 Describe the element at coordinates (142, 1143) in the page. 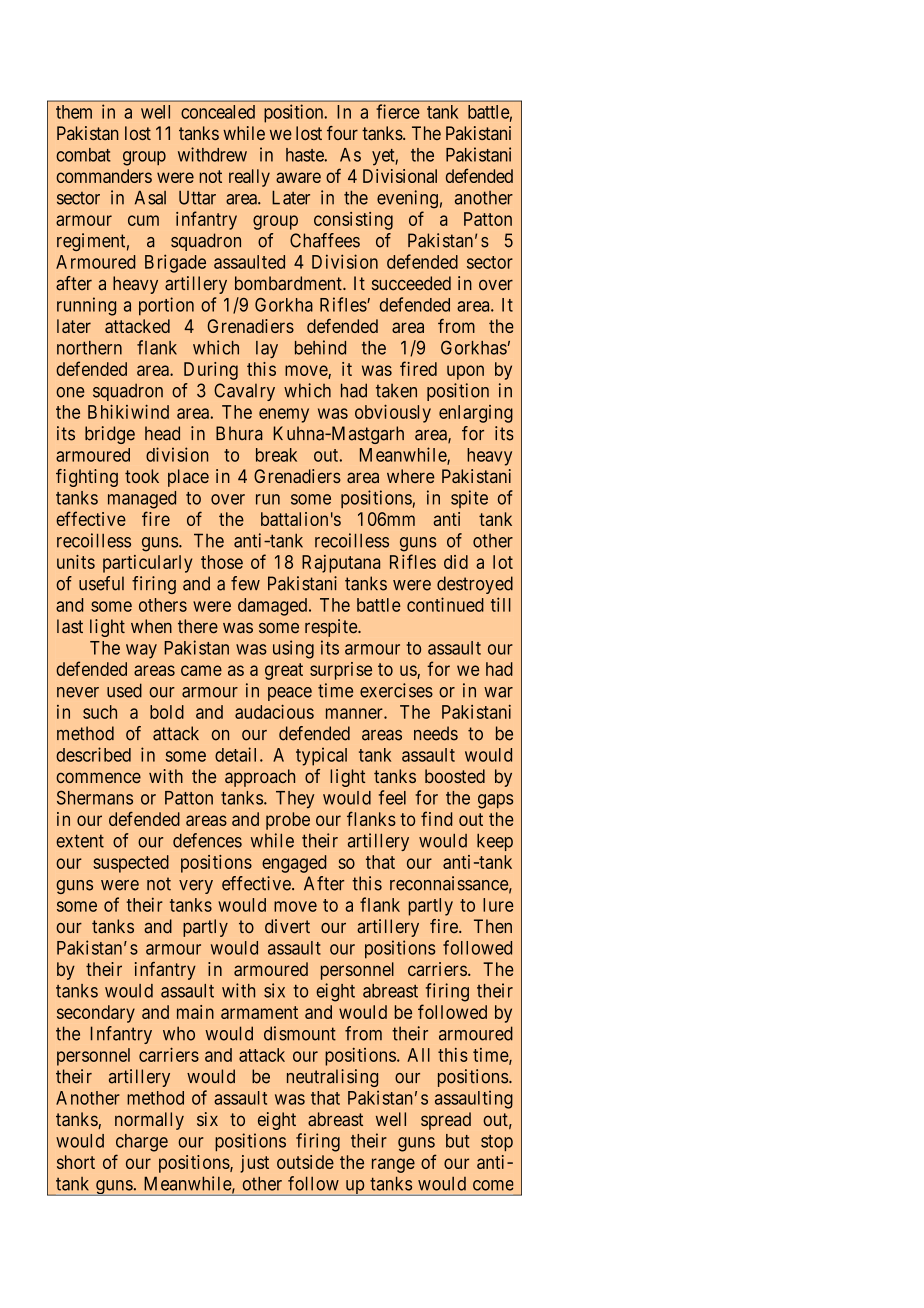

I see `charge` at that location.
